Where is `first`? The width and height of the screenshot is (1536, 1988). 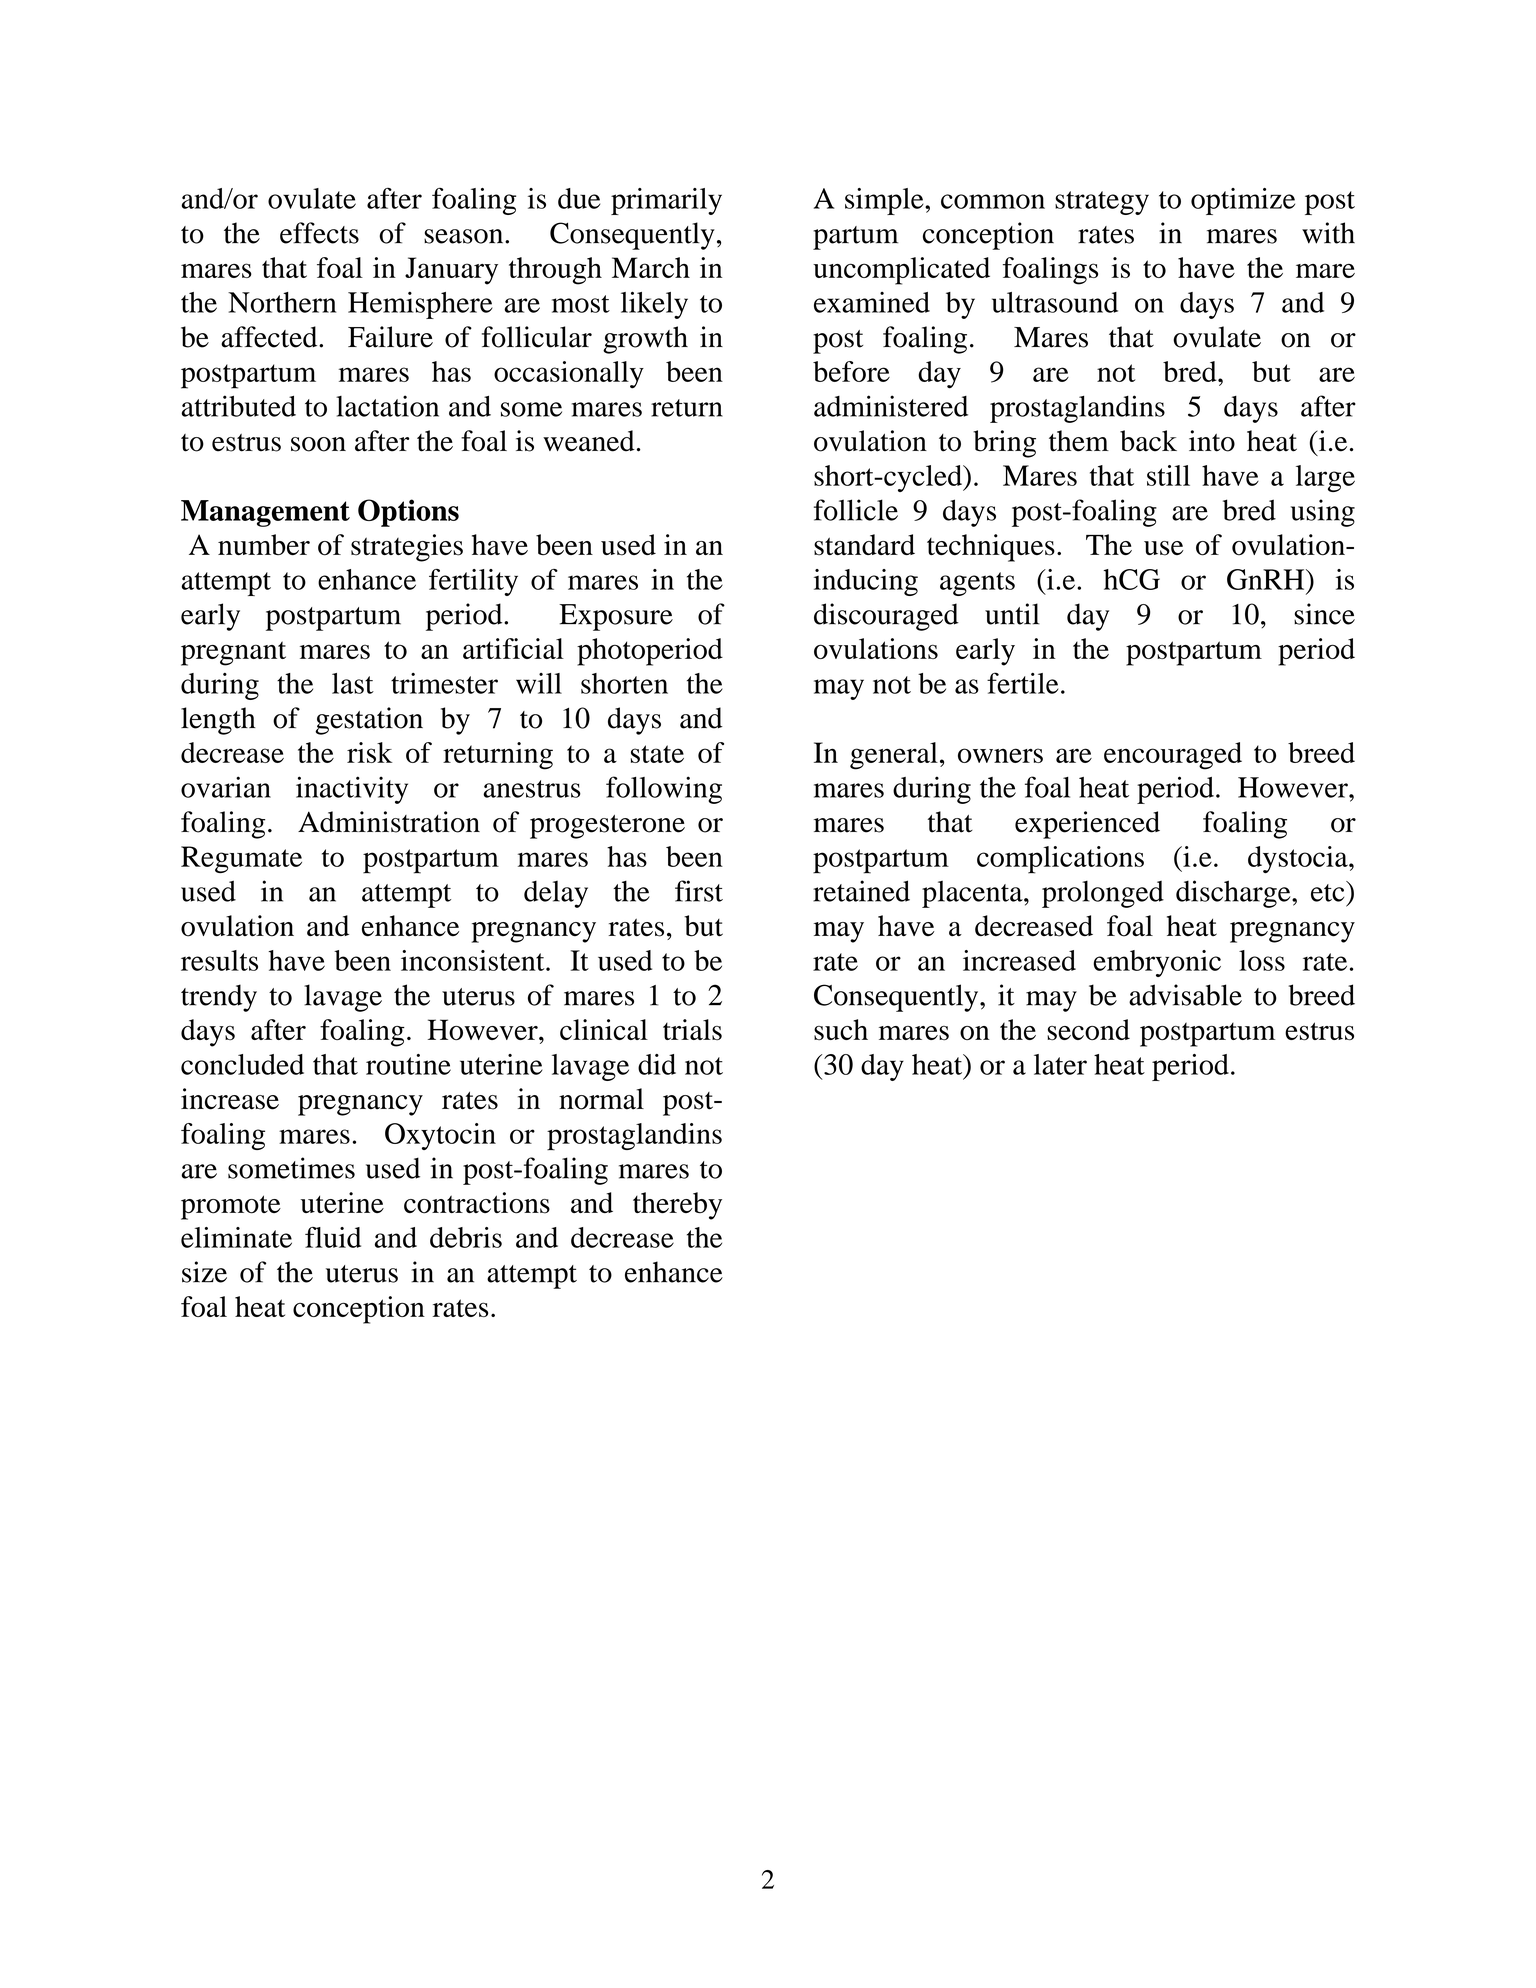 first is located at coordinates (699, 891).
